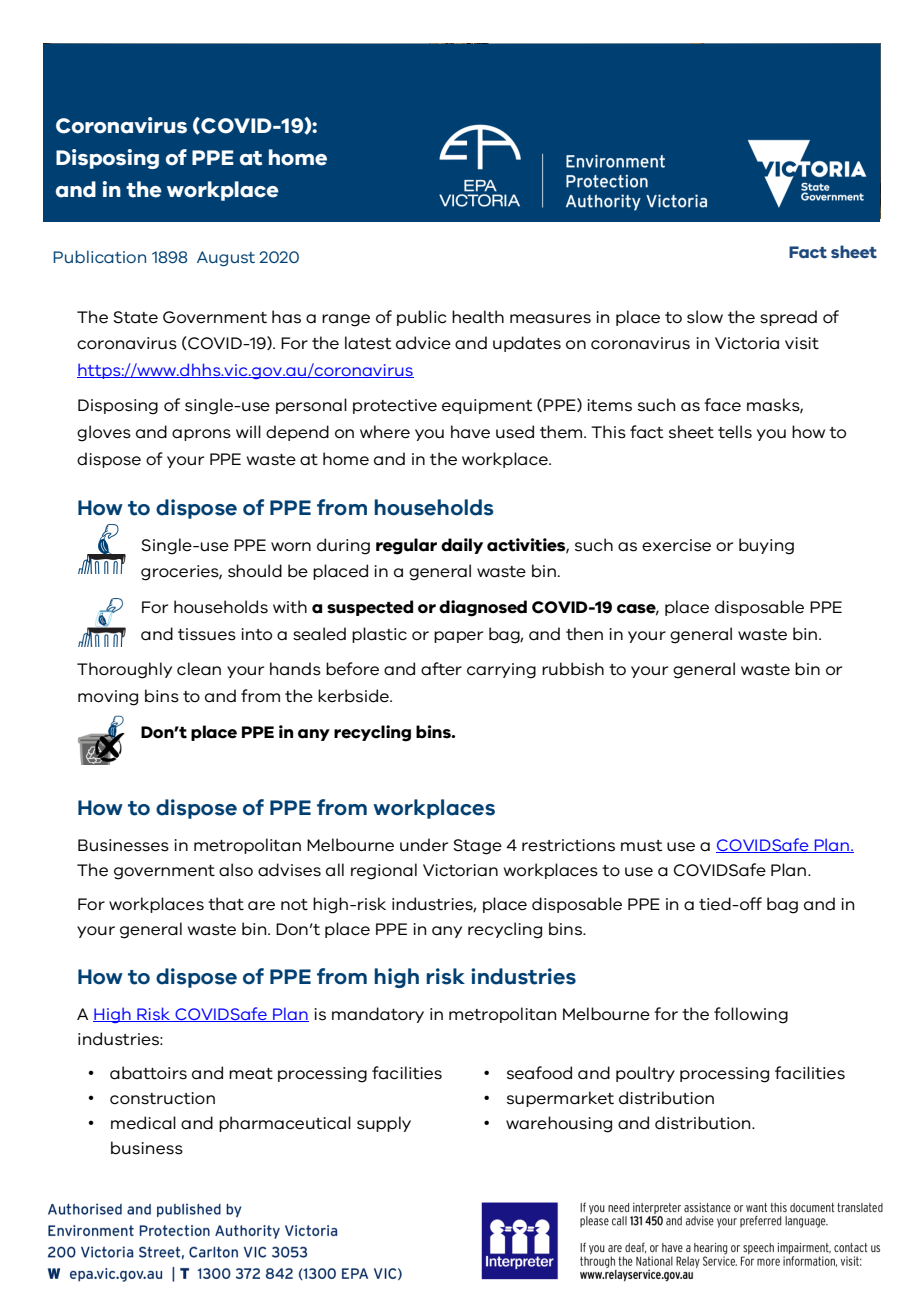 Image resolution: width=924 pixels, height=1308 pixels. Describe the element at coordinates (255, 571) in the screenshot. I see `should` at that location.
